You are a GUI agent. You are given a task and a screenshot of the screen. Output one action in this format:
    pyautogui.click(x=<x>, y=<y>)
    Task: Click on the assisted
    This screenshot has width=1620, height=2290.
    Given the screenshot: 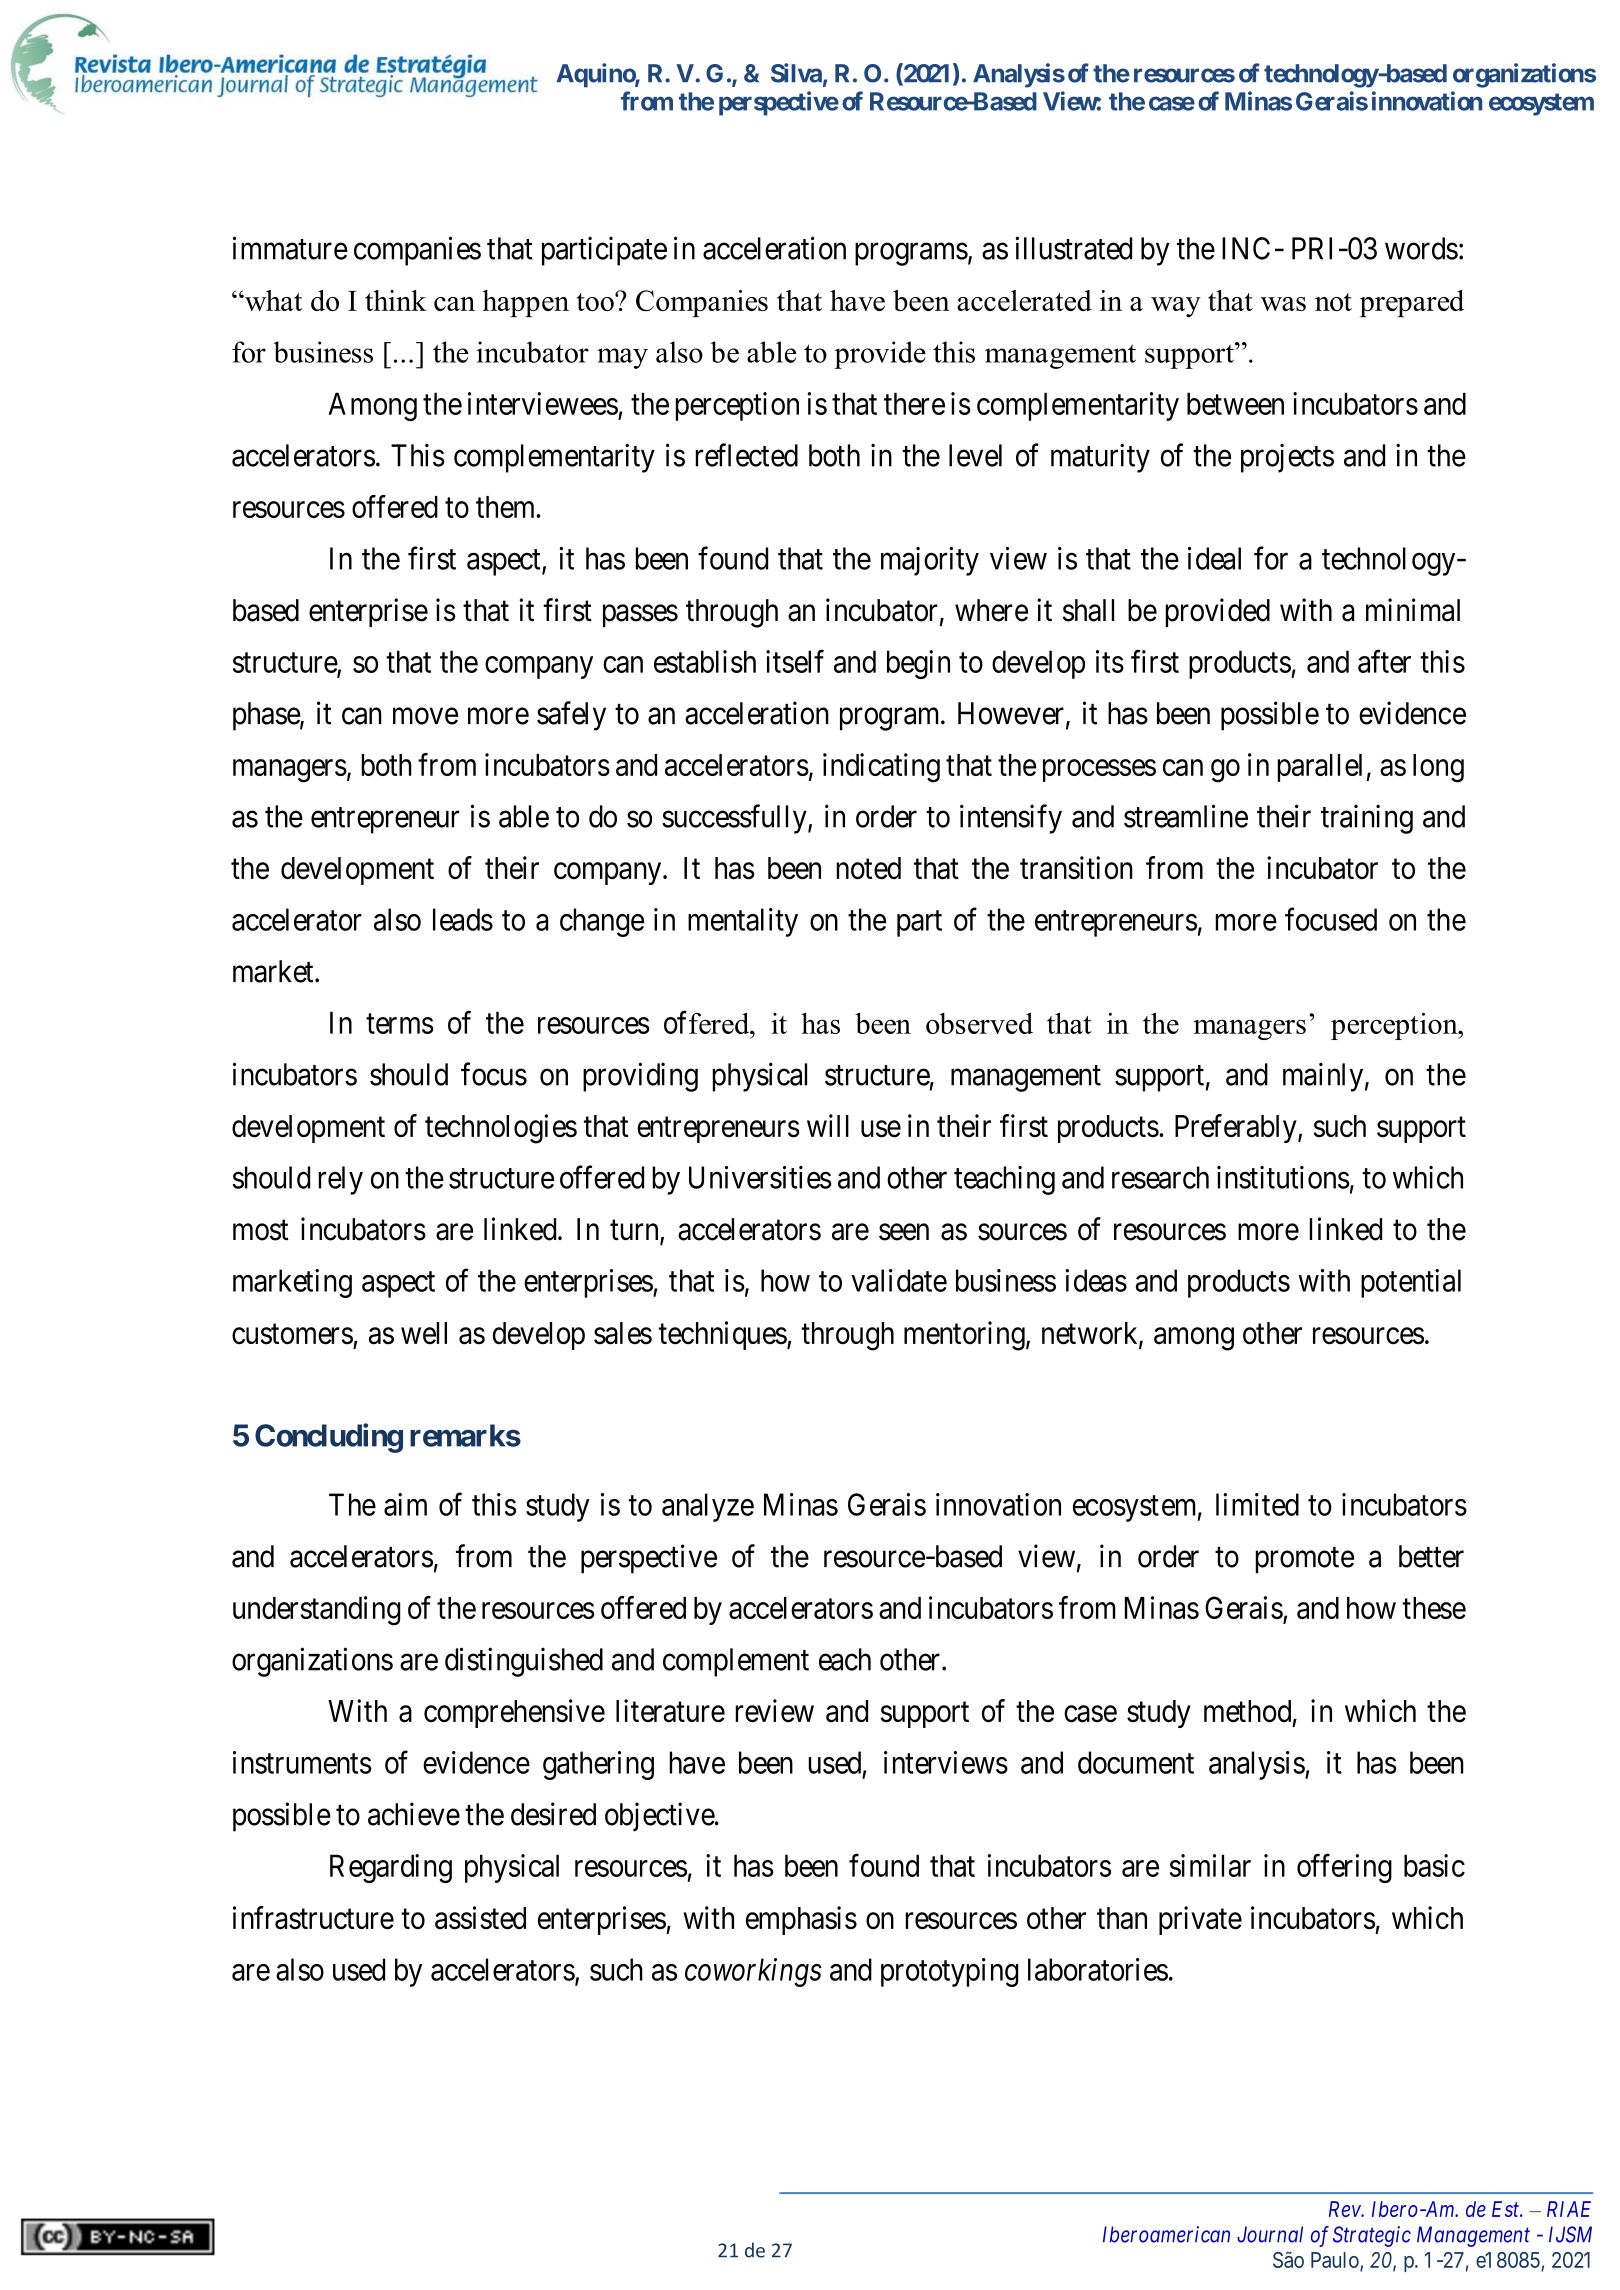 What is the action you would take?
    pyautogui.click(x=480, y=1918)
